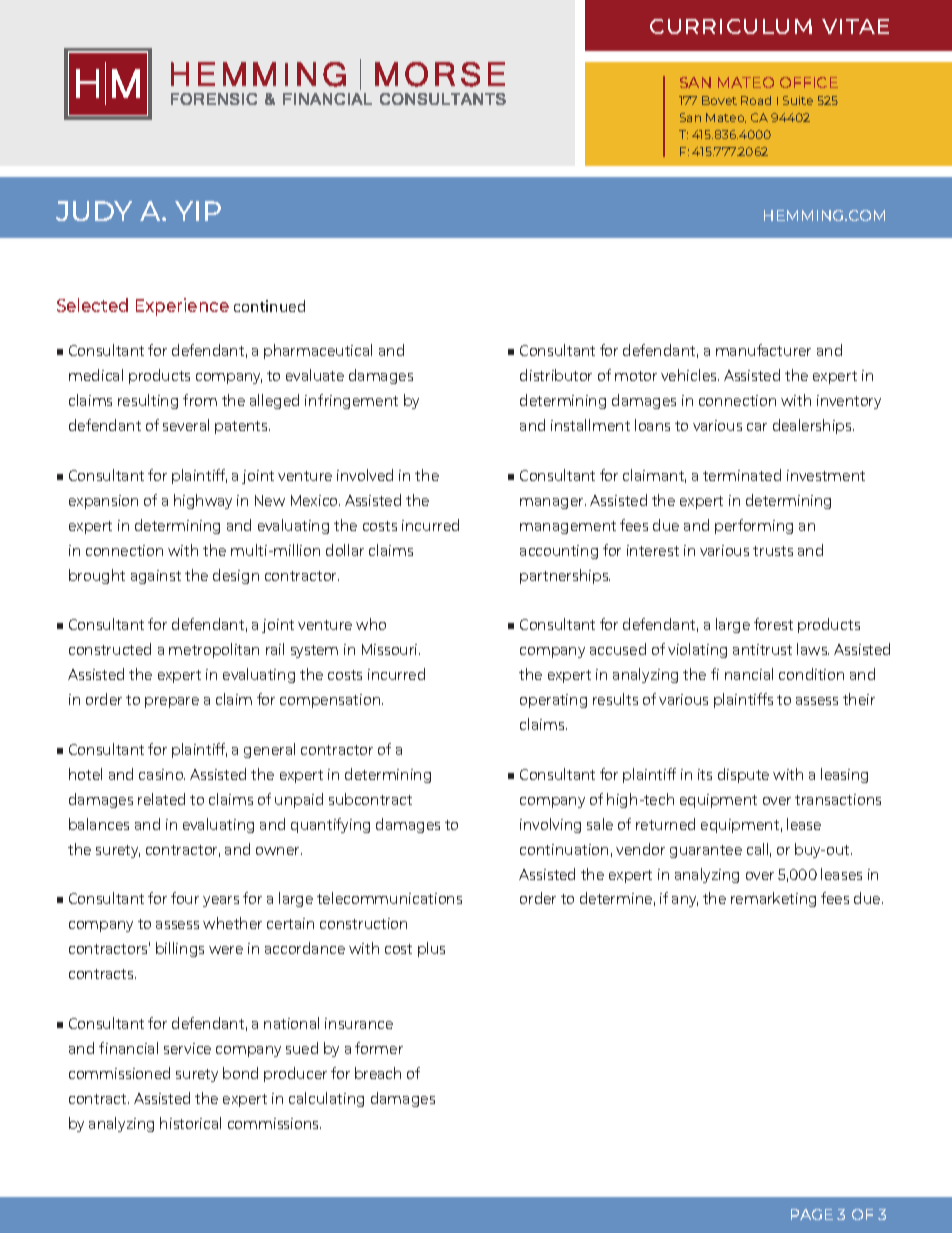 This image has width=952, height=1233. Describe the element at coordinates (743, 775) in the image. I see `dispute` at that location.
